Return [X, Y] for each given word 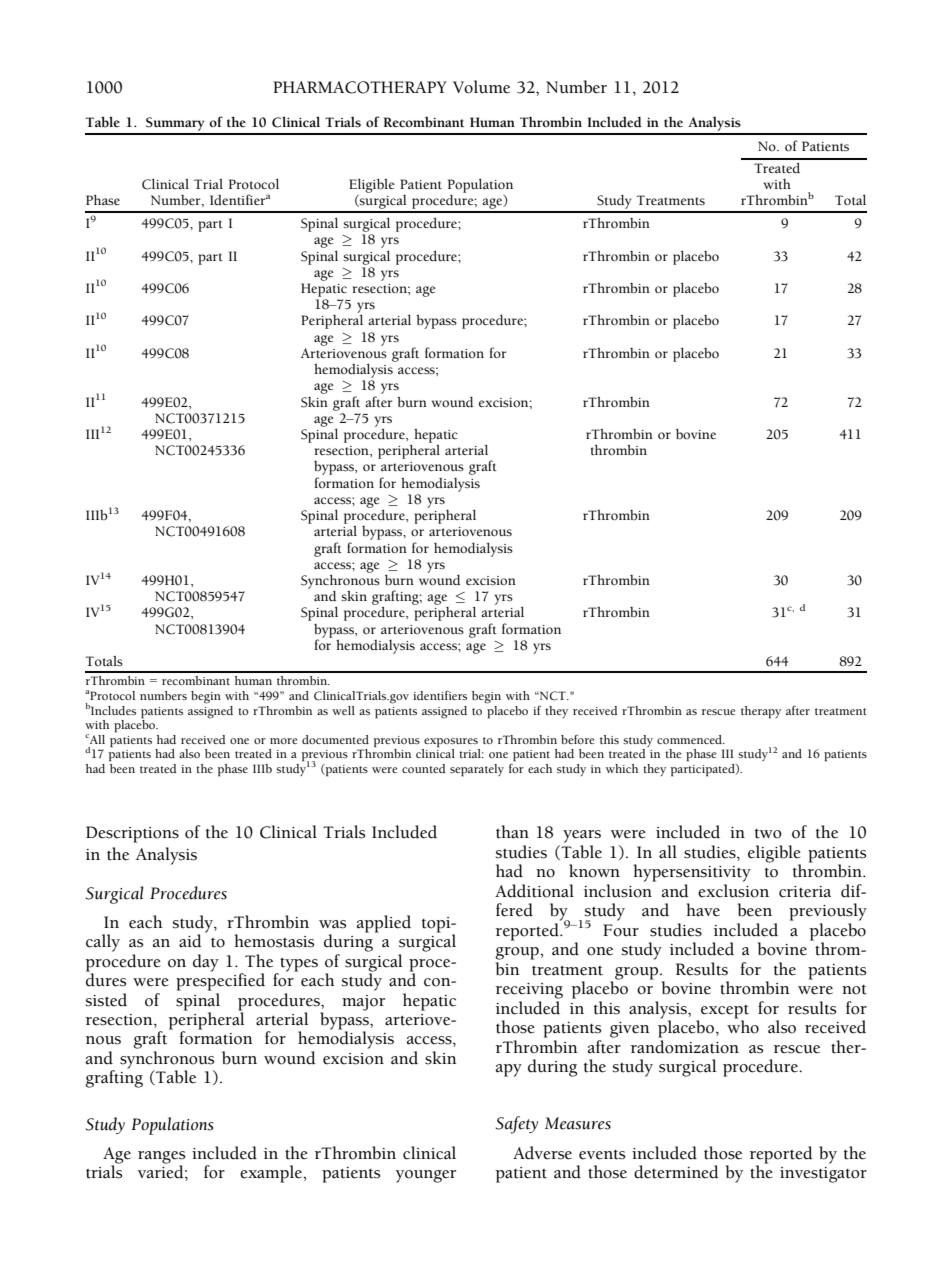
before [578, 739]
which [622, 768]
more [284, 741]
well [343, 710]
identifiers [440, 695]
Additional [534, 891]
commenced [690, 739]
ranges [161, 1158]
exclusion [733, 891]
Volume [481, 87]
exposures [451, 743]
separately [477, 770]
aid [190, 941]
